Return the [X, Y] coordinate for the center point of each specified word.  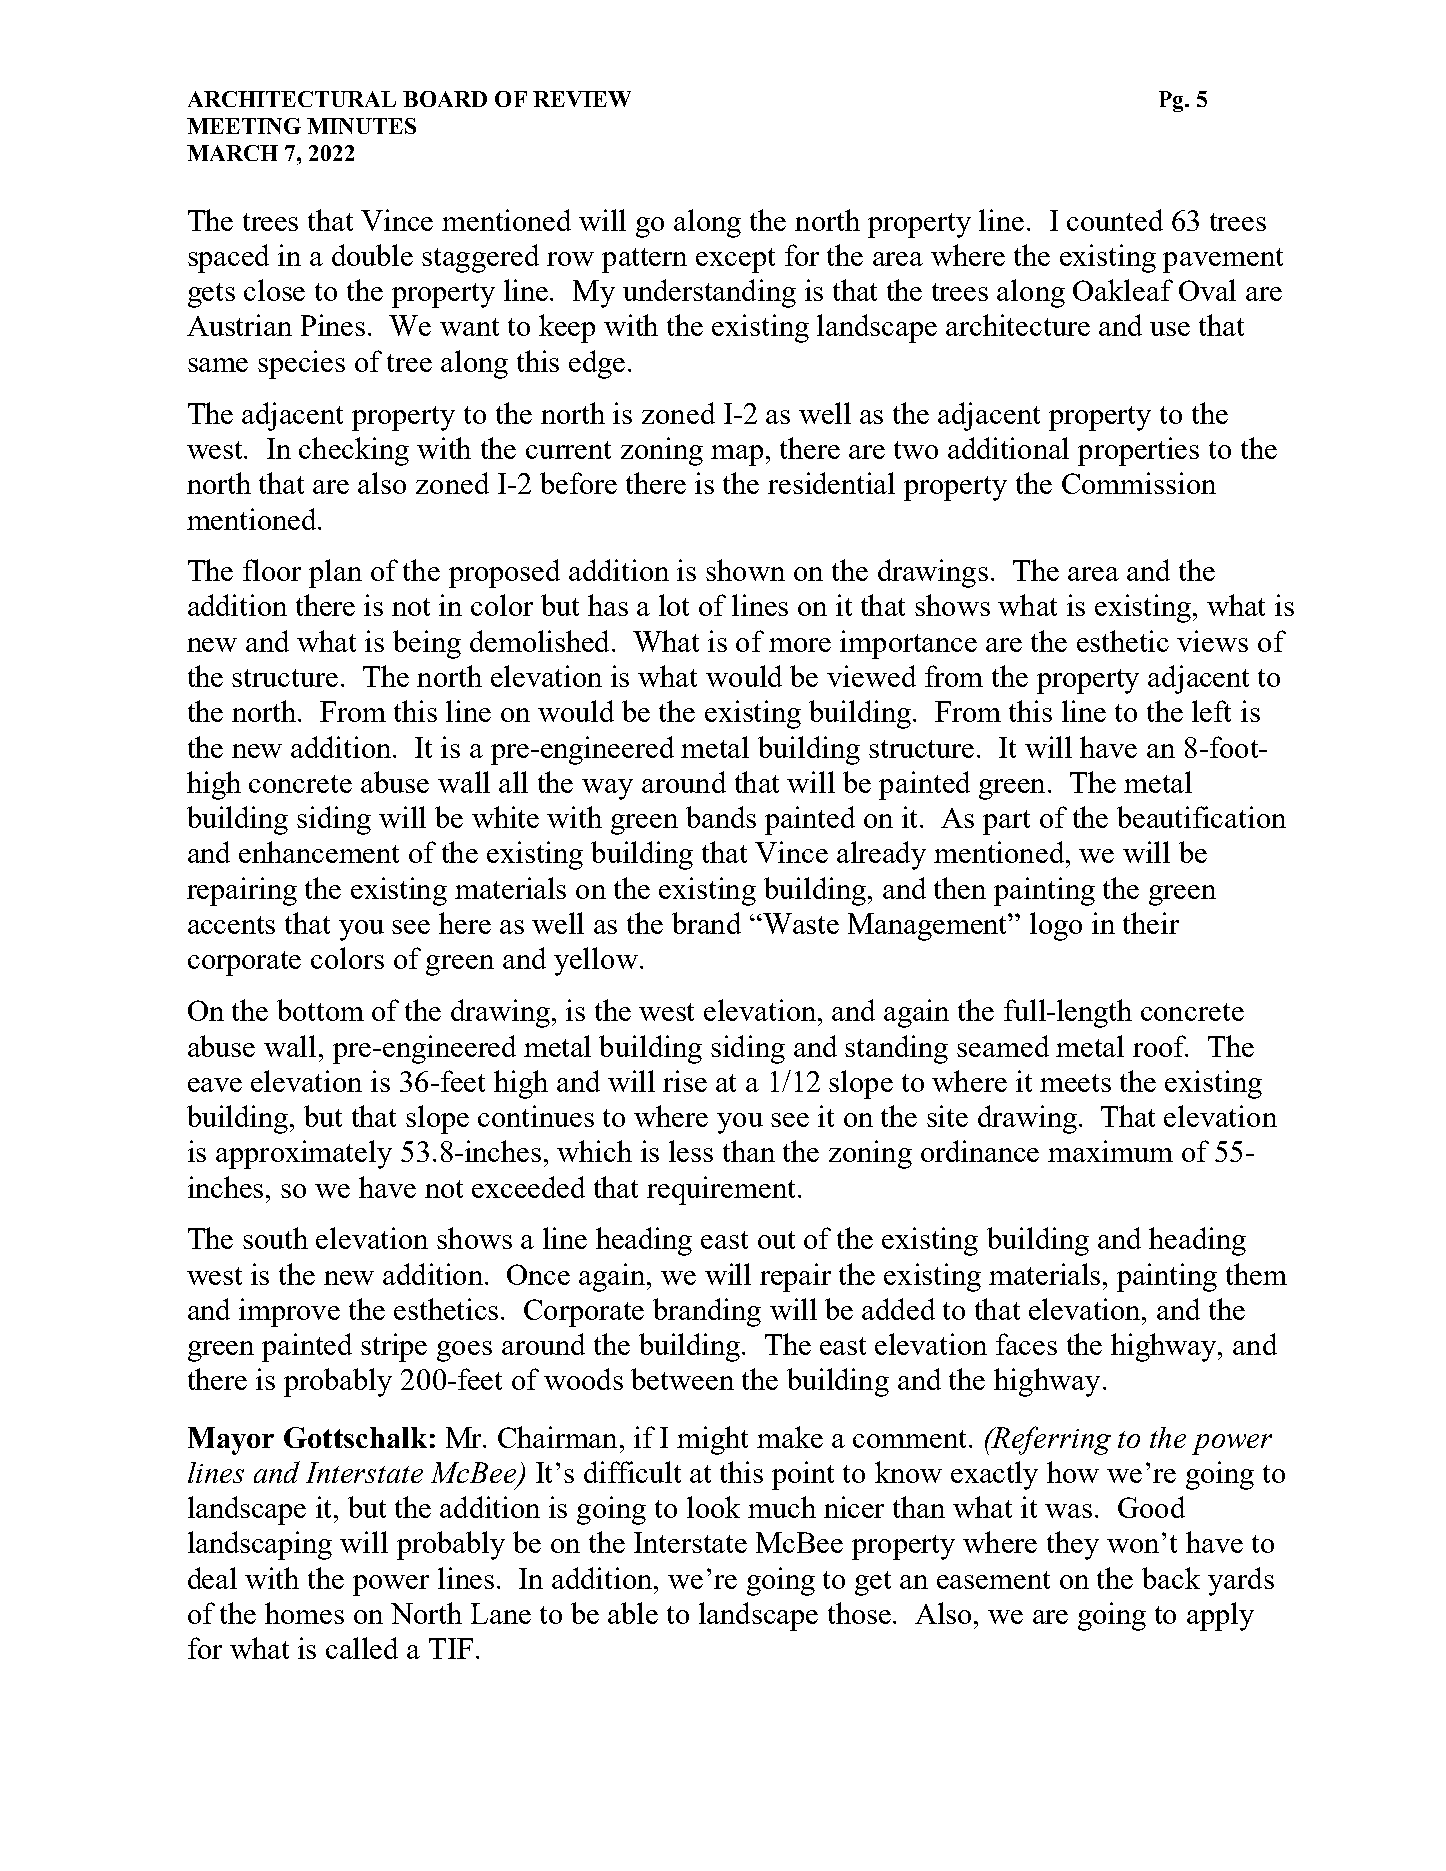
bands [721, 817]
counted [1115, 220]
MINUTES [361, 126]
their [1151, 923]
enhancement [319, 852]
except [735, 260]
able [633, 1613]
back [1171, 1578]
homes [304, 1613]
